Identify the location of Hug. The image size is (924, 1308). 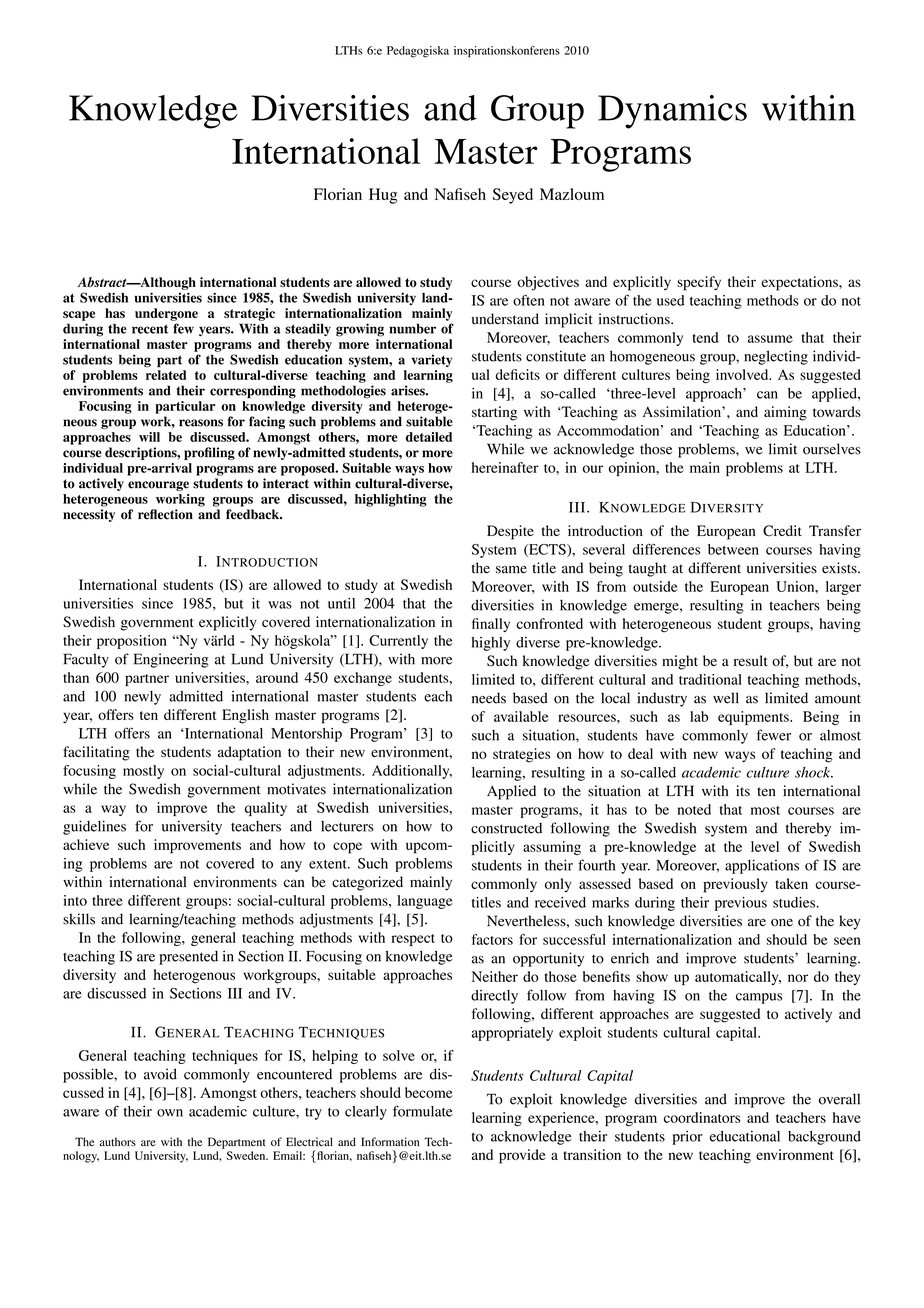
(383, 196).
